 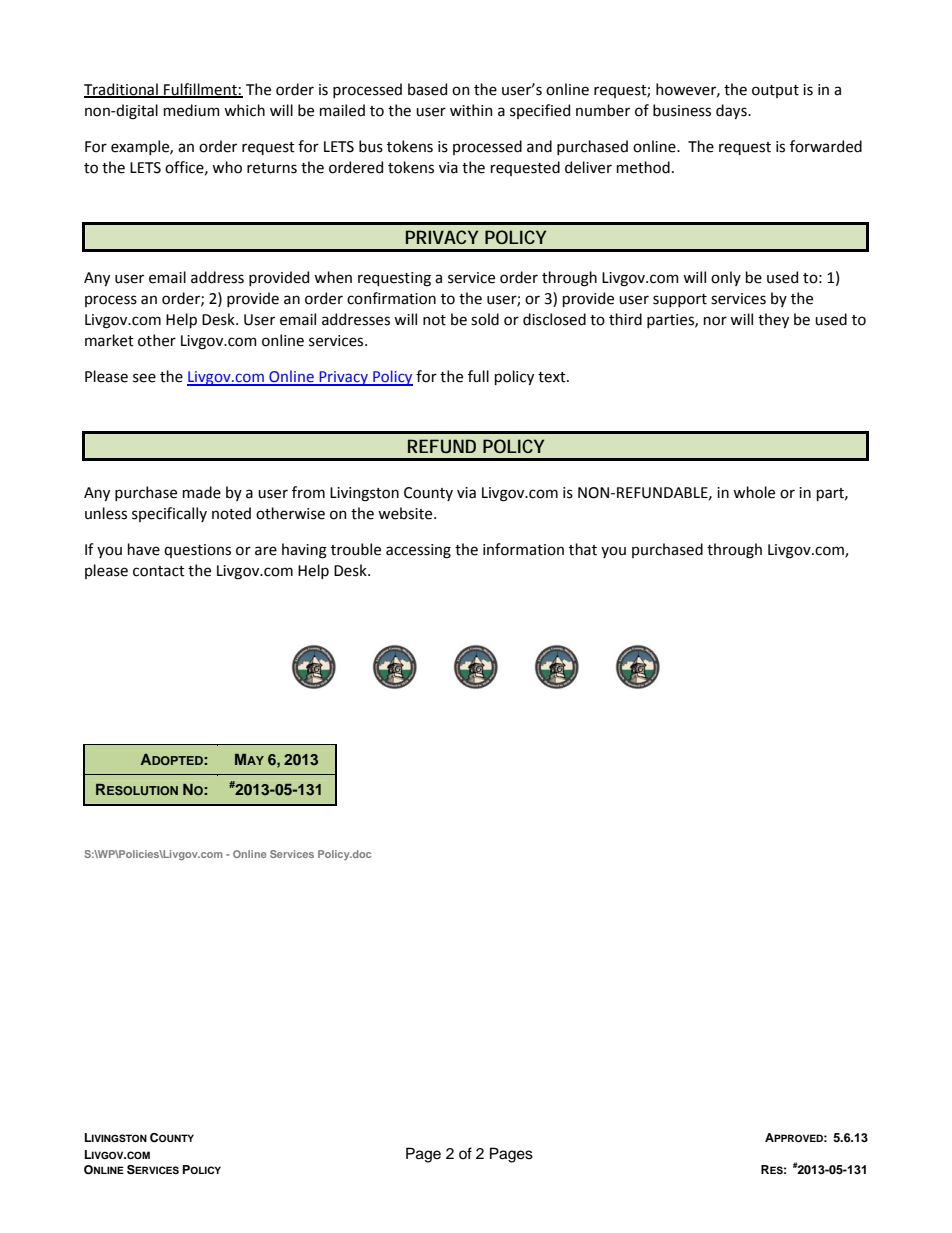 I want to click on when, so click(x=333, y=277).
